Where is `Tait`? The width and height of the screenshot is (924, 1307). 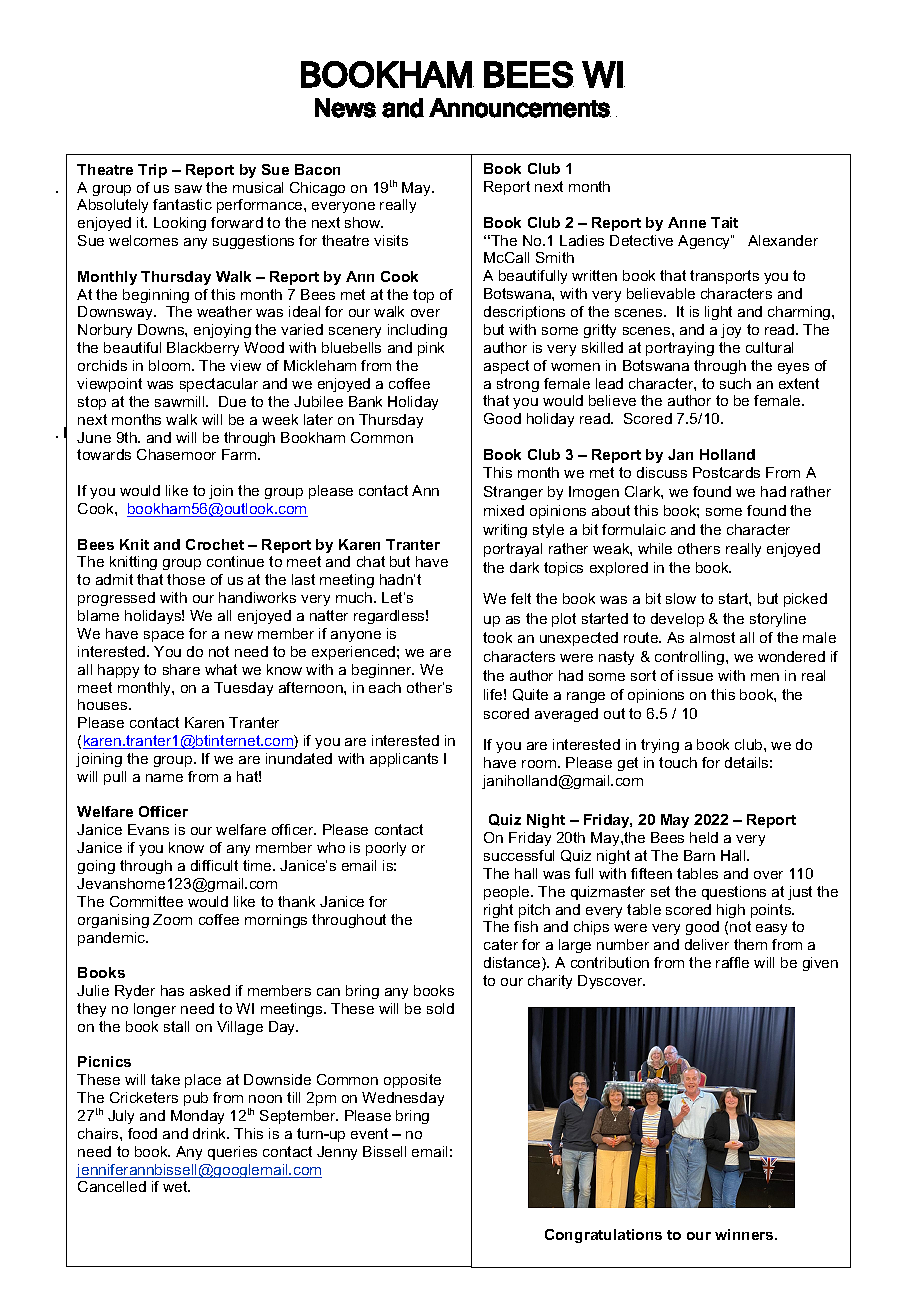
Tait is located at coordinates (724, 222).
